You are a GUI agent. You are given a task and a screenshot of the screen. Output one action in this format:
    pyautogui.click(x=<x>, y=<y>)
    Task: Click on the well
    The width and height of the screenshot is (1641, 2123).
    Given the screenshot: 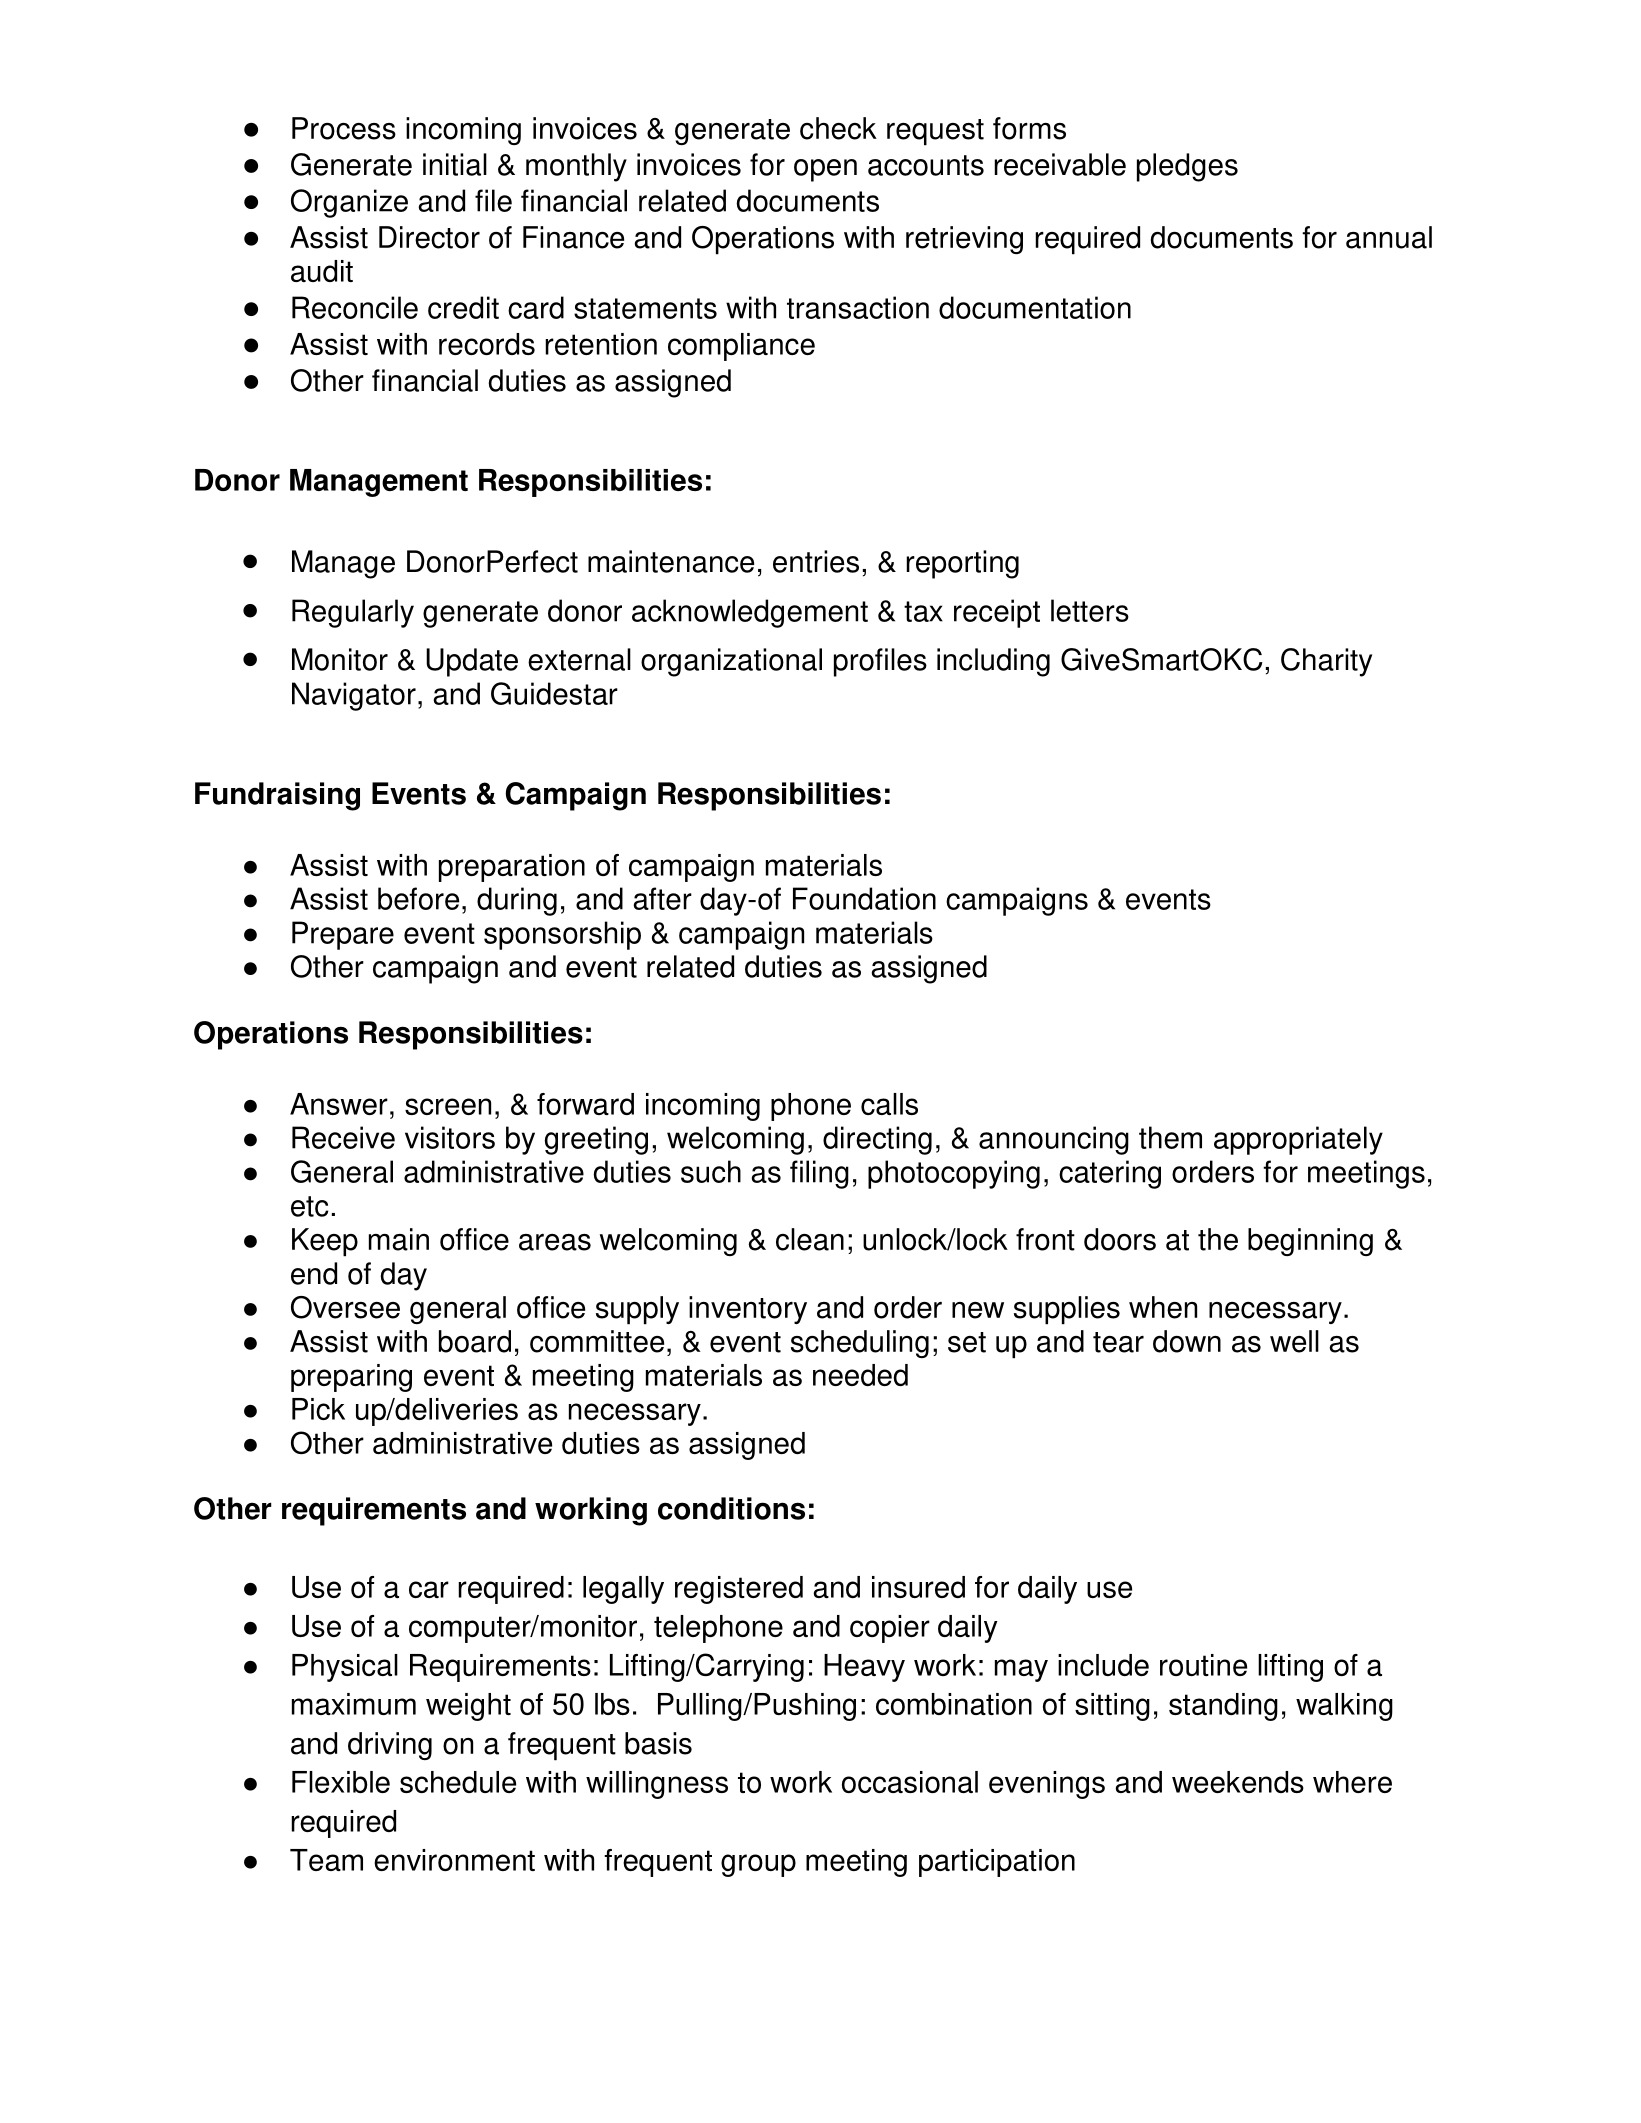 What is the action you would take?
    pyautogui.click(x=1294, y=1341)
